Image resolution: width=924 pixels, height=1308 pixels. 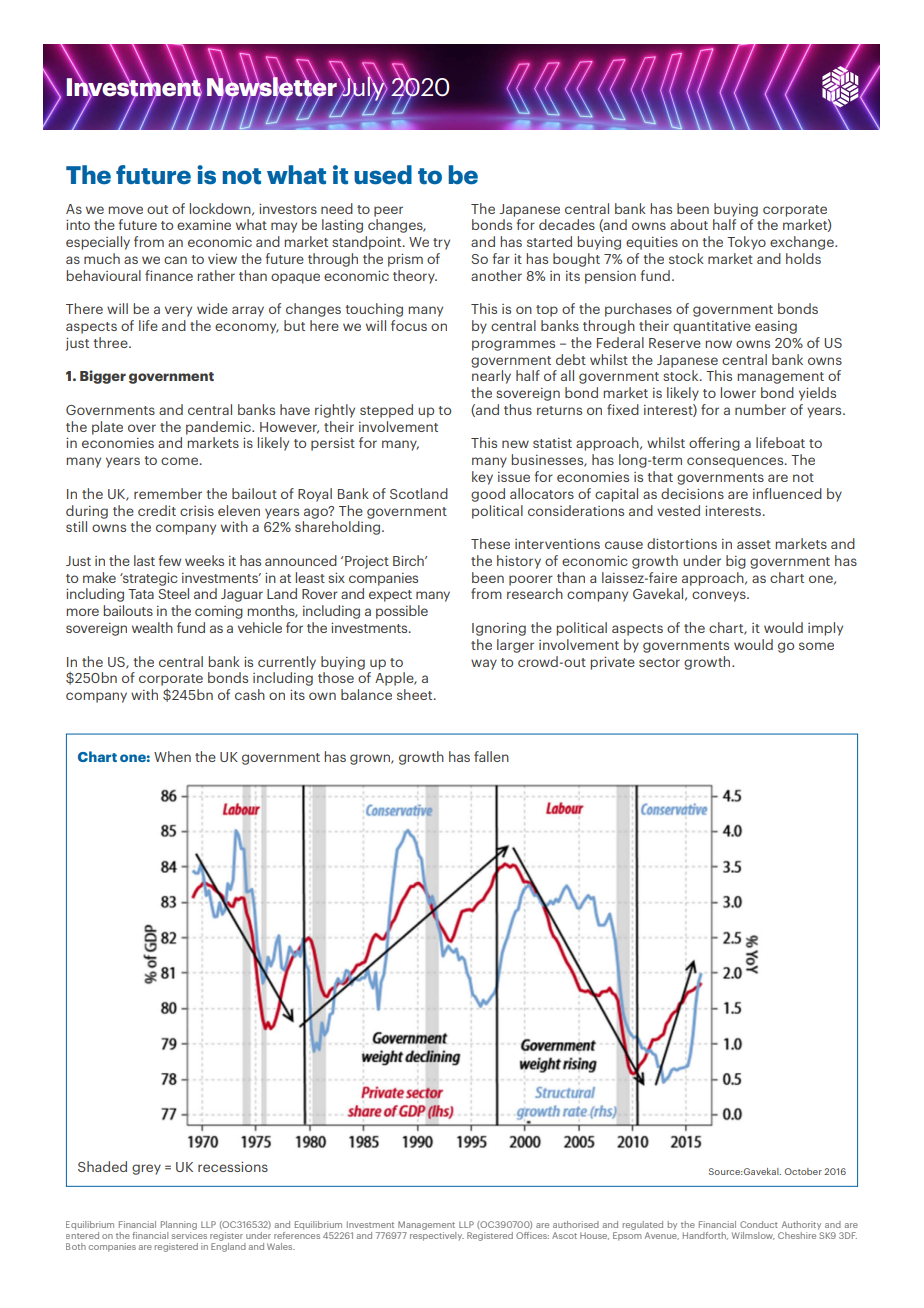 I want to click on used, so click(x=383, y=175).
